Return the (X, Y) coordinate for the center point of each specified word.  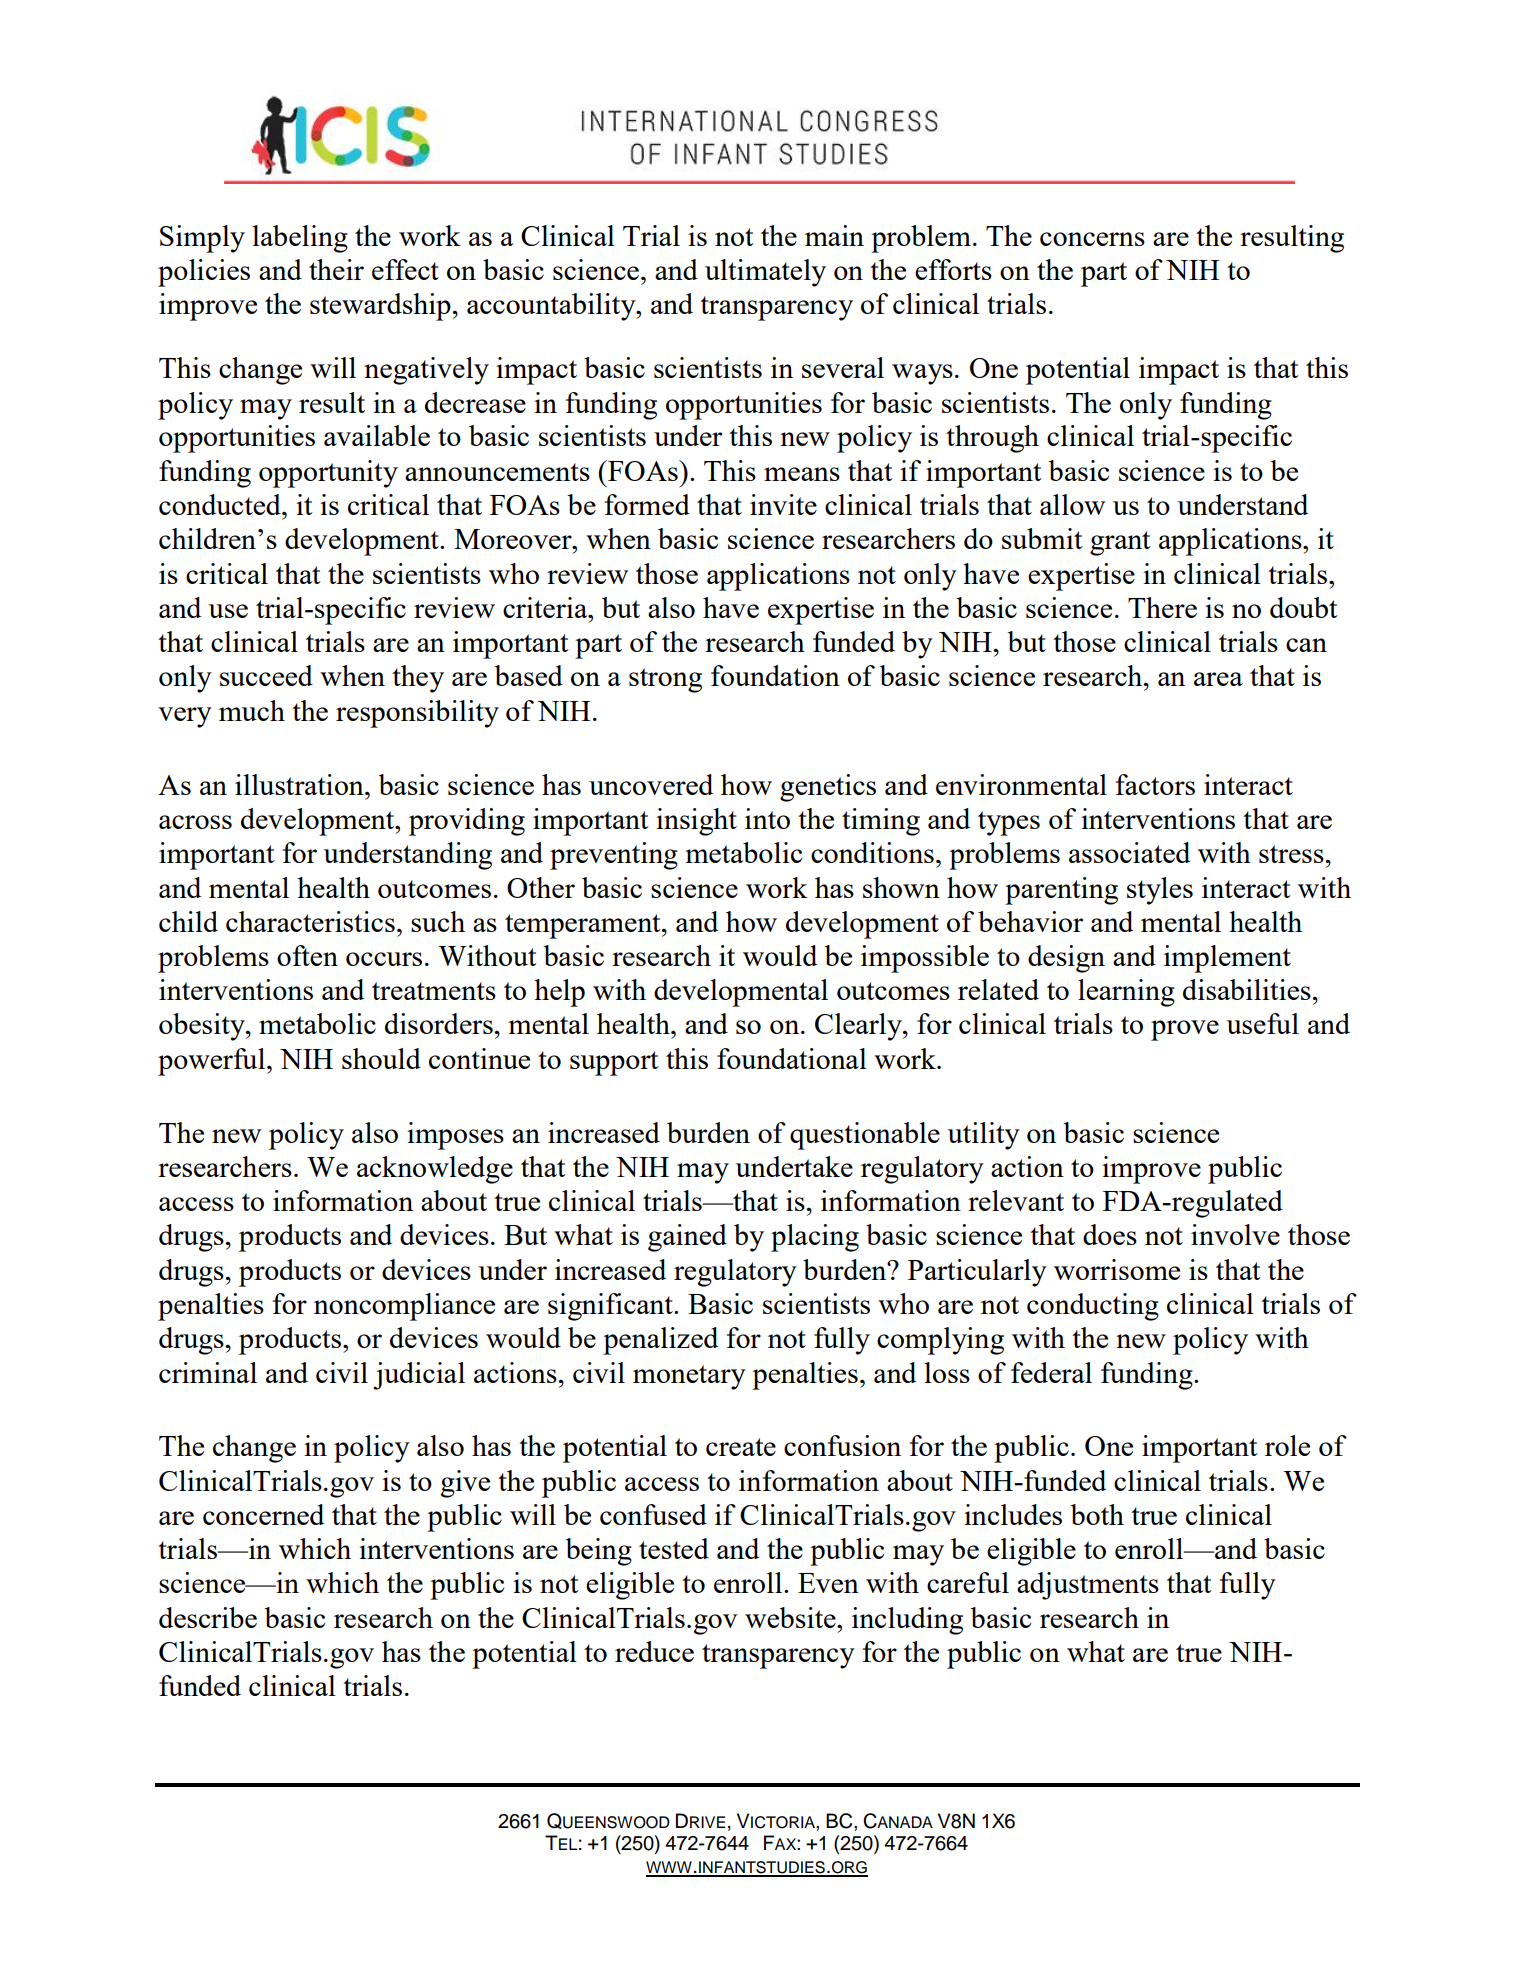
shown (901, 887)
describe (208, 1617)
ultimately (765, 273)
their (336, 269)
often (307, 955)
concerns (1092, 239)
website (791, 1617)
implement (1227, 959)
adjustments (1088, 1586)
